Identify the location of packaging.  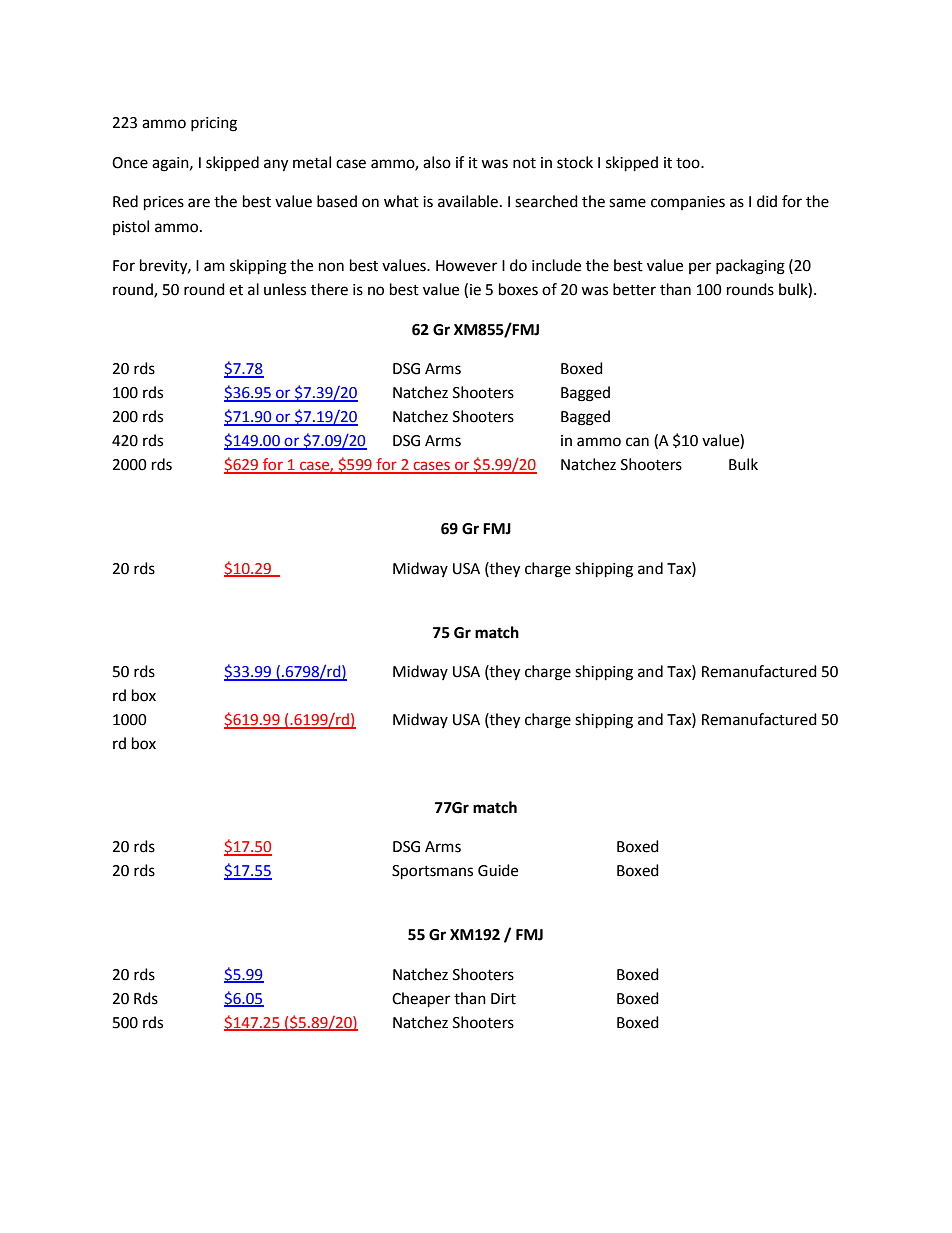
(750, 267).
